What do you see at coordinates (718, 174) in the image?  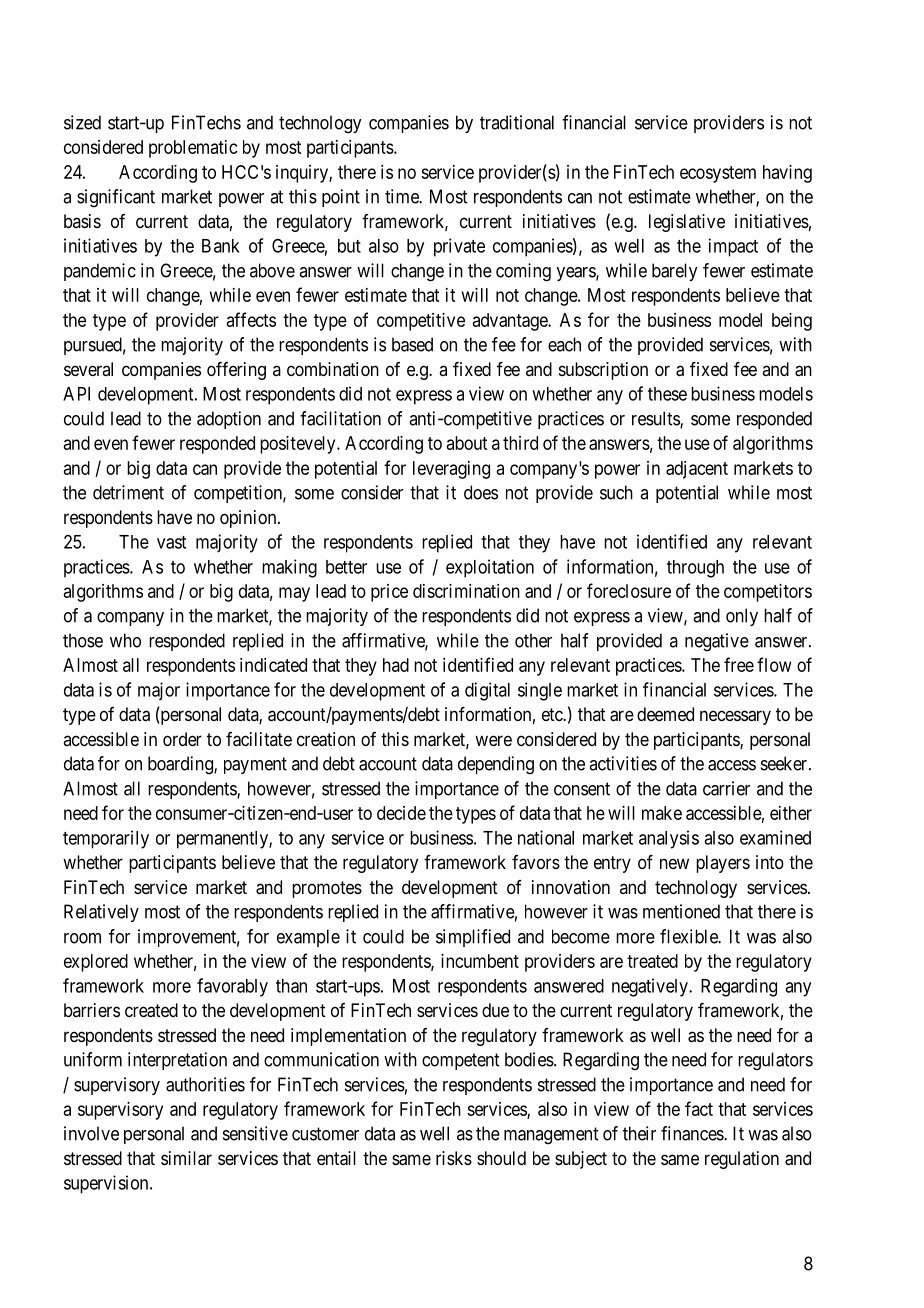 I see `ecosystem` at bounding box center [718, 174].
